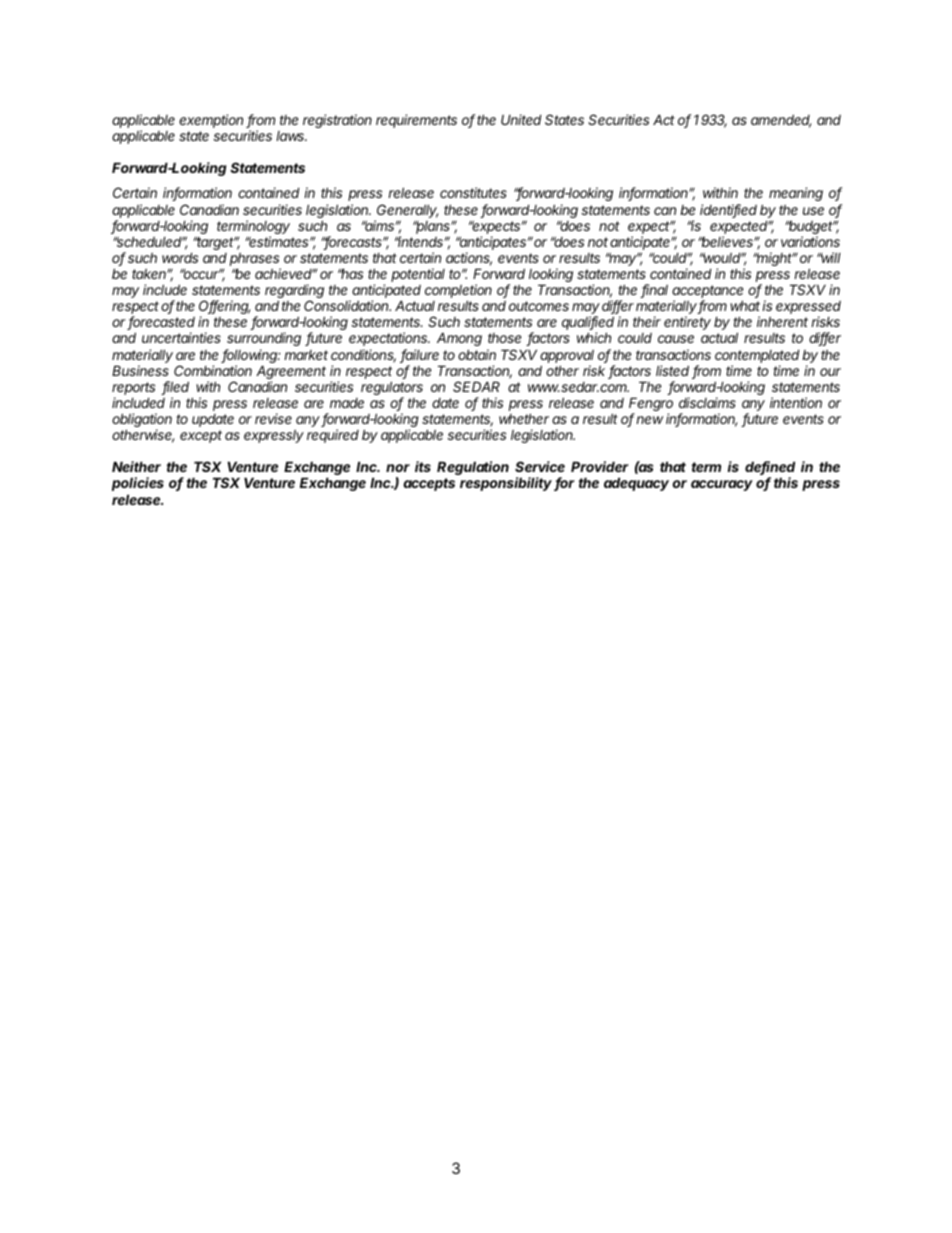 The width and height of the page is (952, 1233). What do you see at coordinates (136, 466) in the page?
I see `Neither` at bounding box center [136, 466].
